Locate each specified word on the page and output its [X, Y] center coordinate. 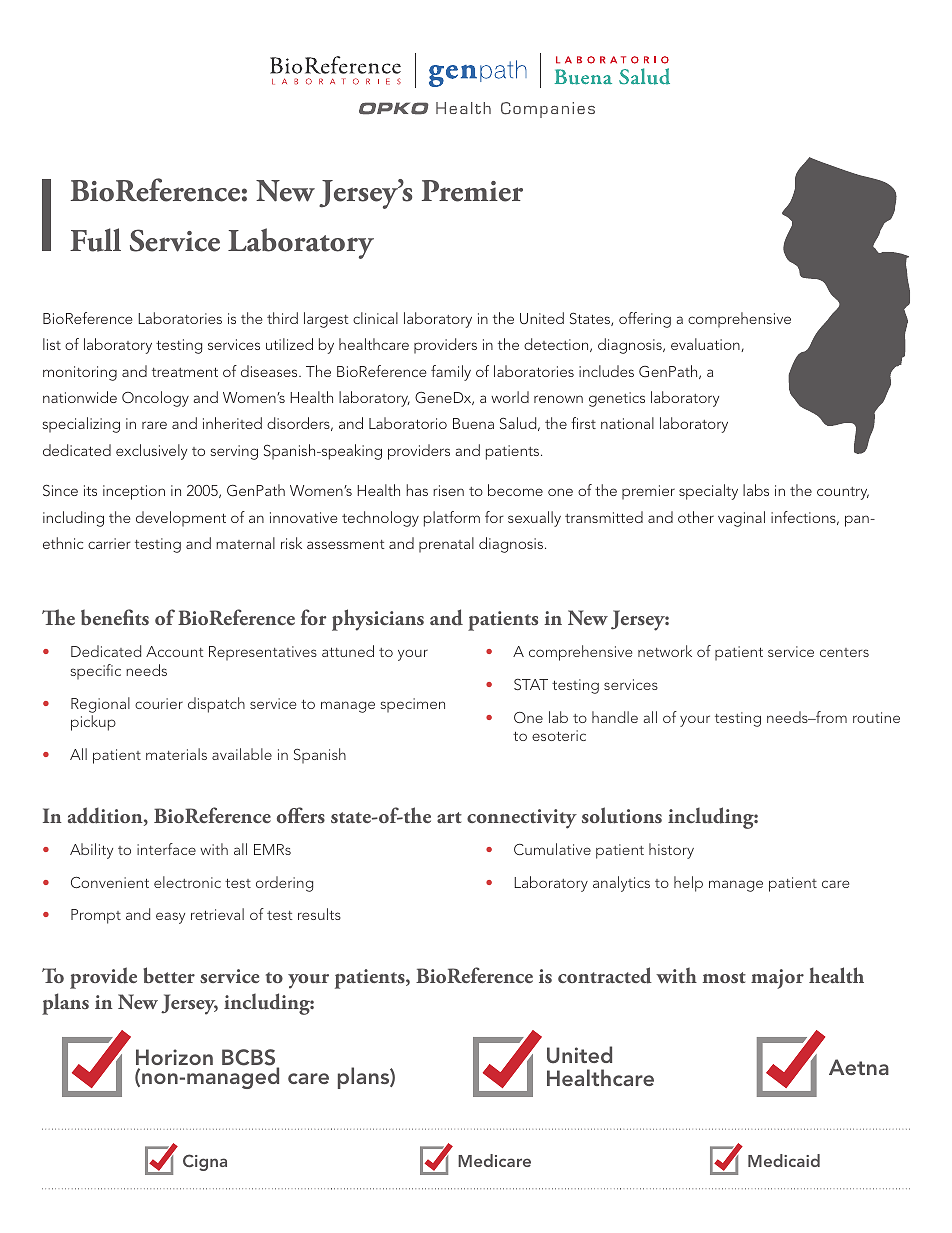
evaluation [706, 345]
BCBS [250, 1059]
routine [876, 717]
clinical [375, 318]
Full [95, 240]
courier [159, 703]
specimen [413, 705]
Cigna [205, 1162]
